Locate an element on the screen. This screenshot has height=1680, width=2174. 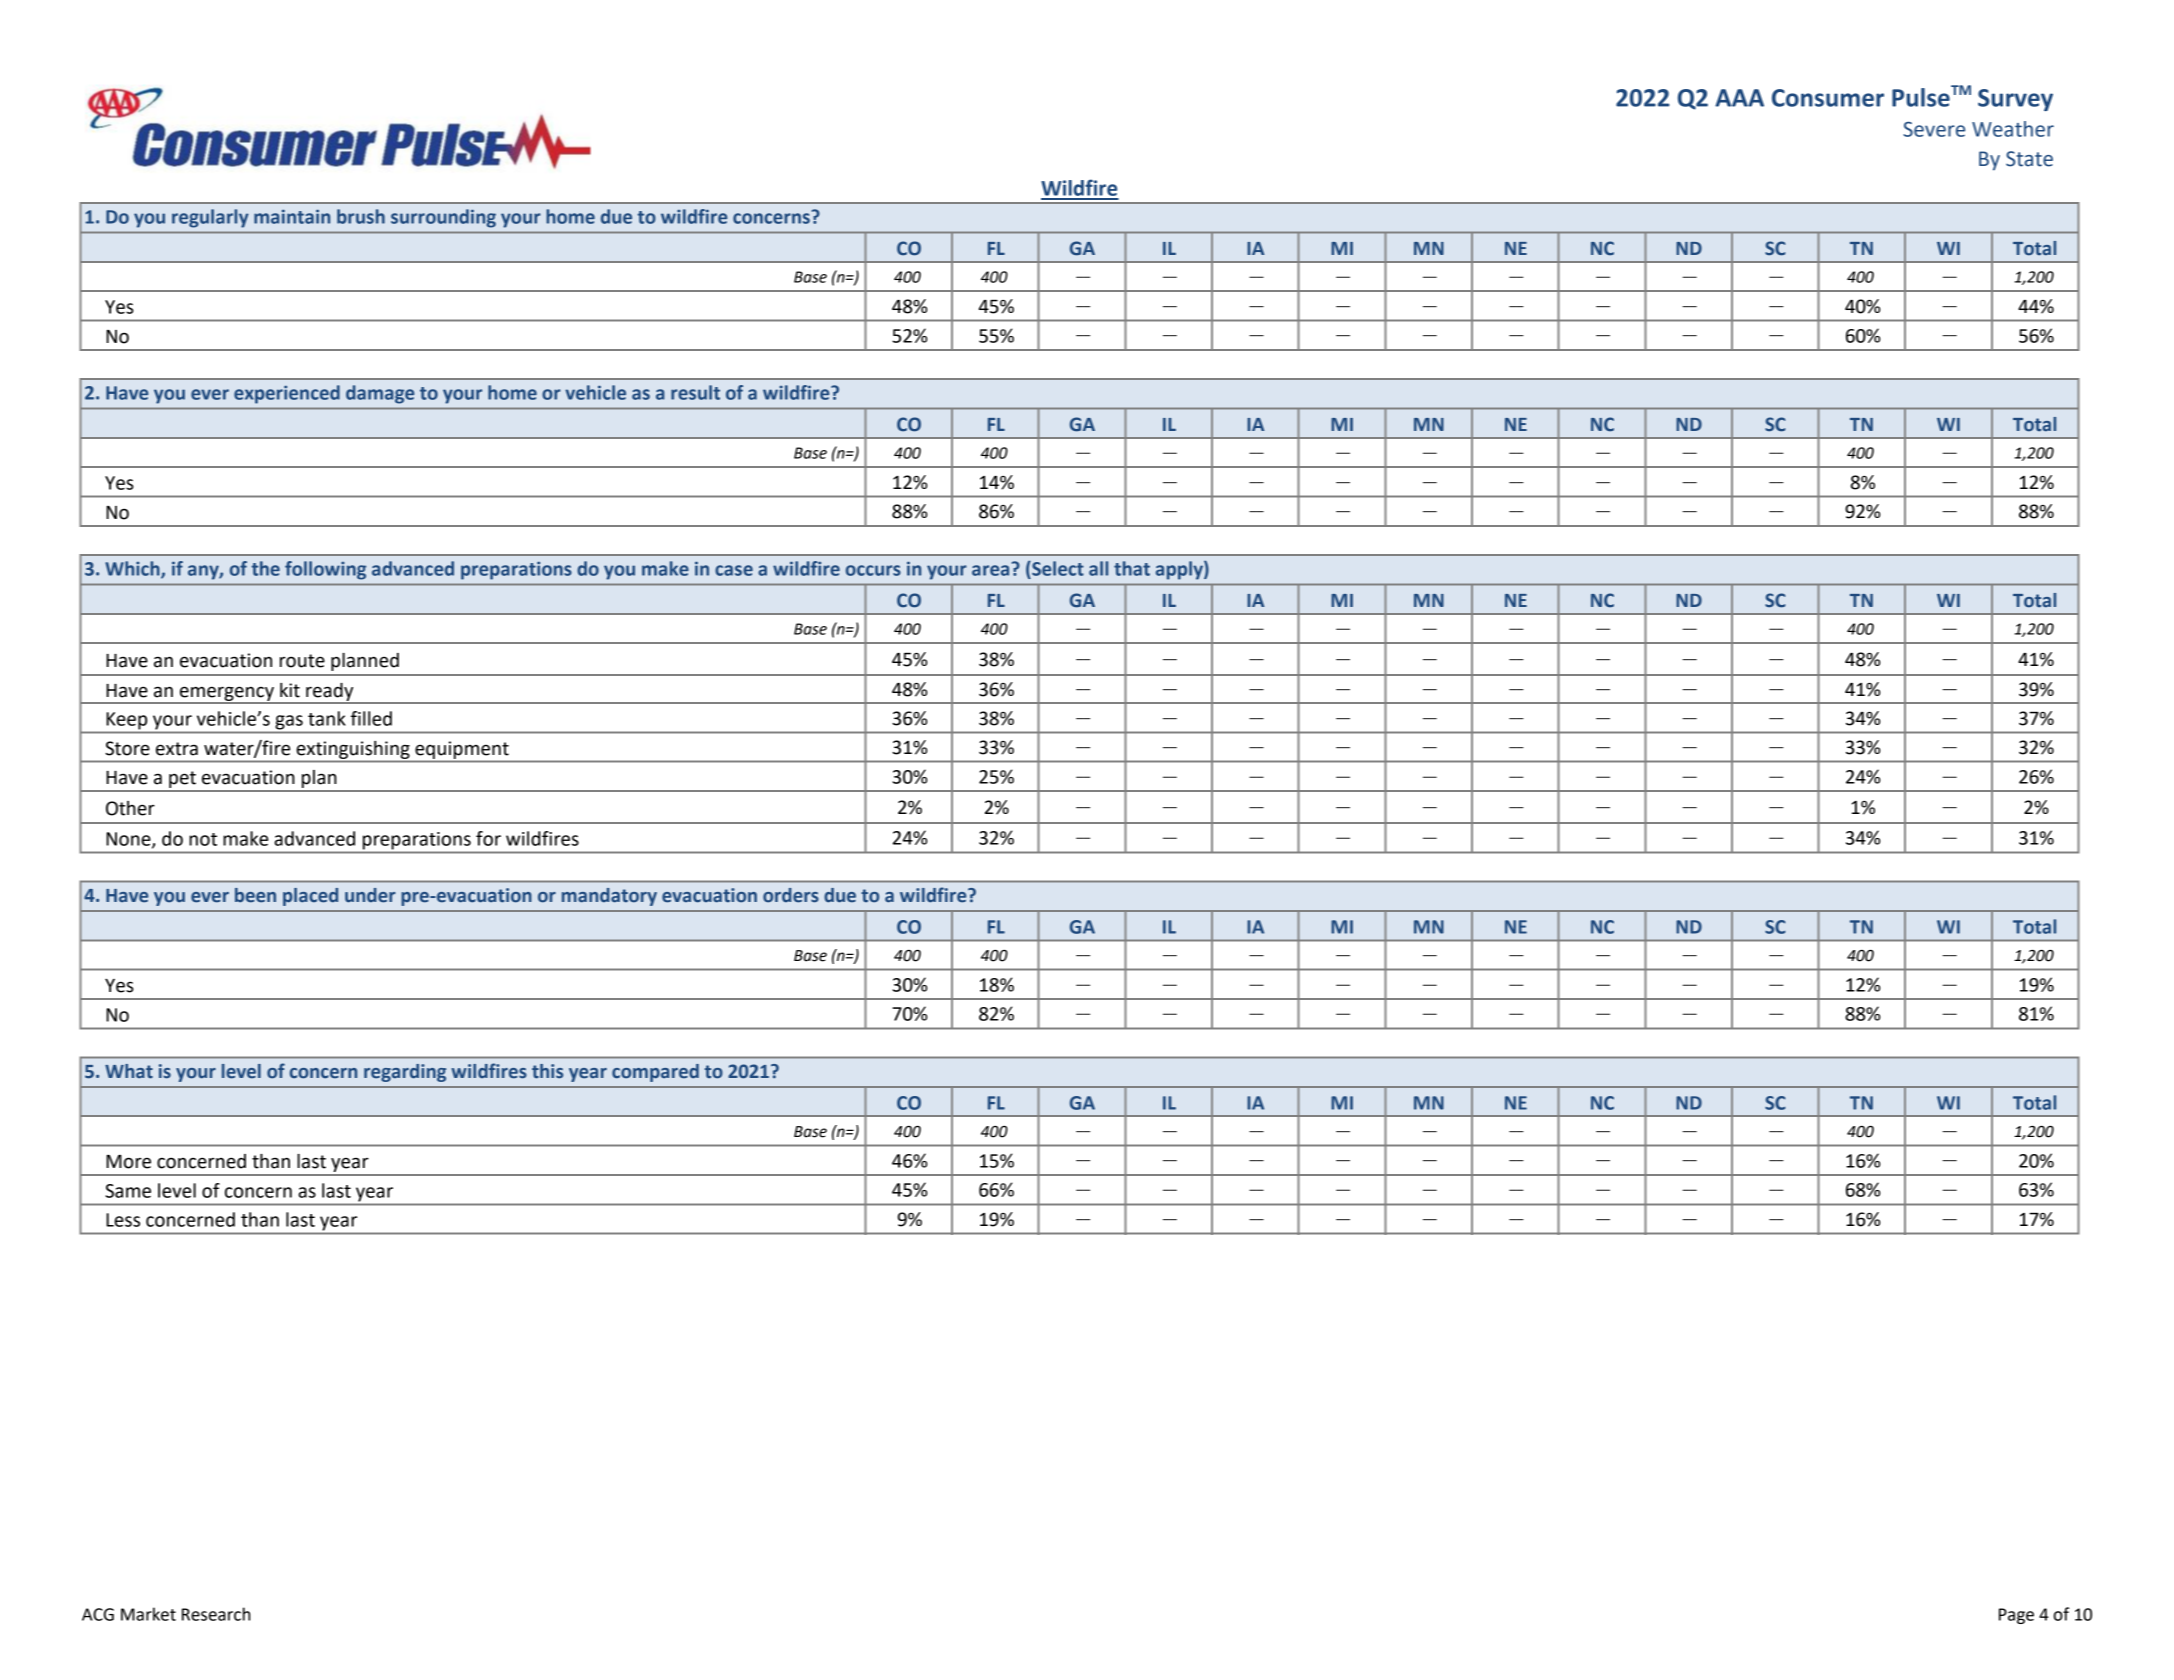
Page is located at coordinates (2016, 1616).
